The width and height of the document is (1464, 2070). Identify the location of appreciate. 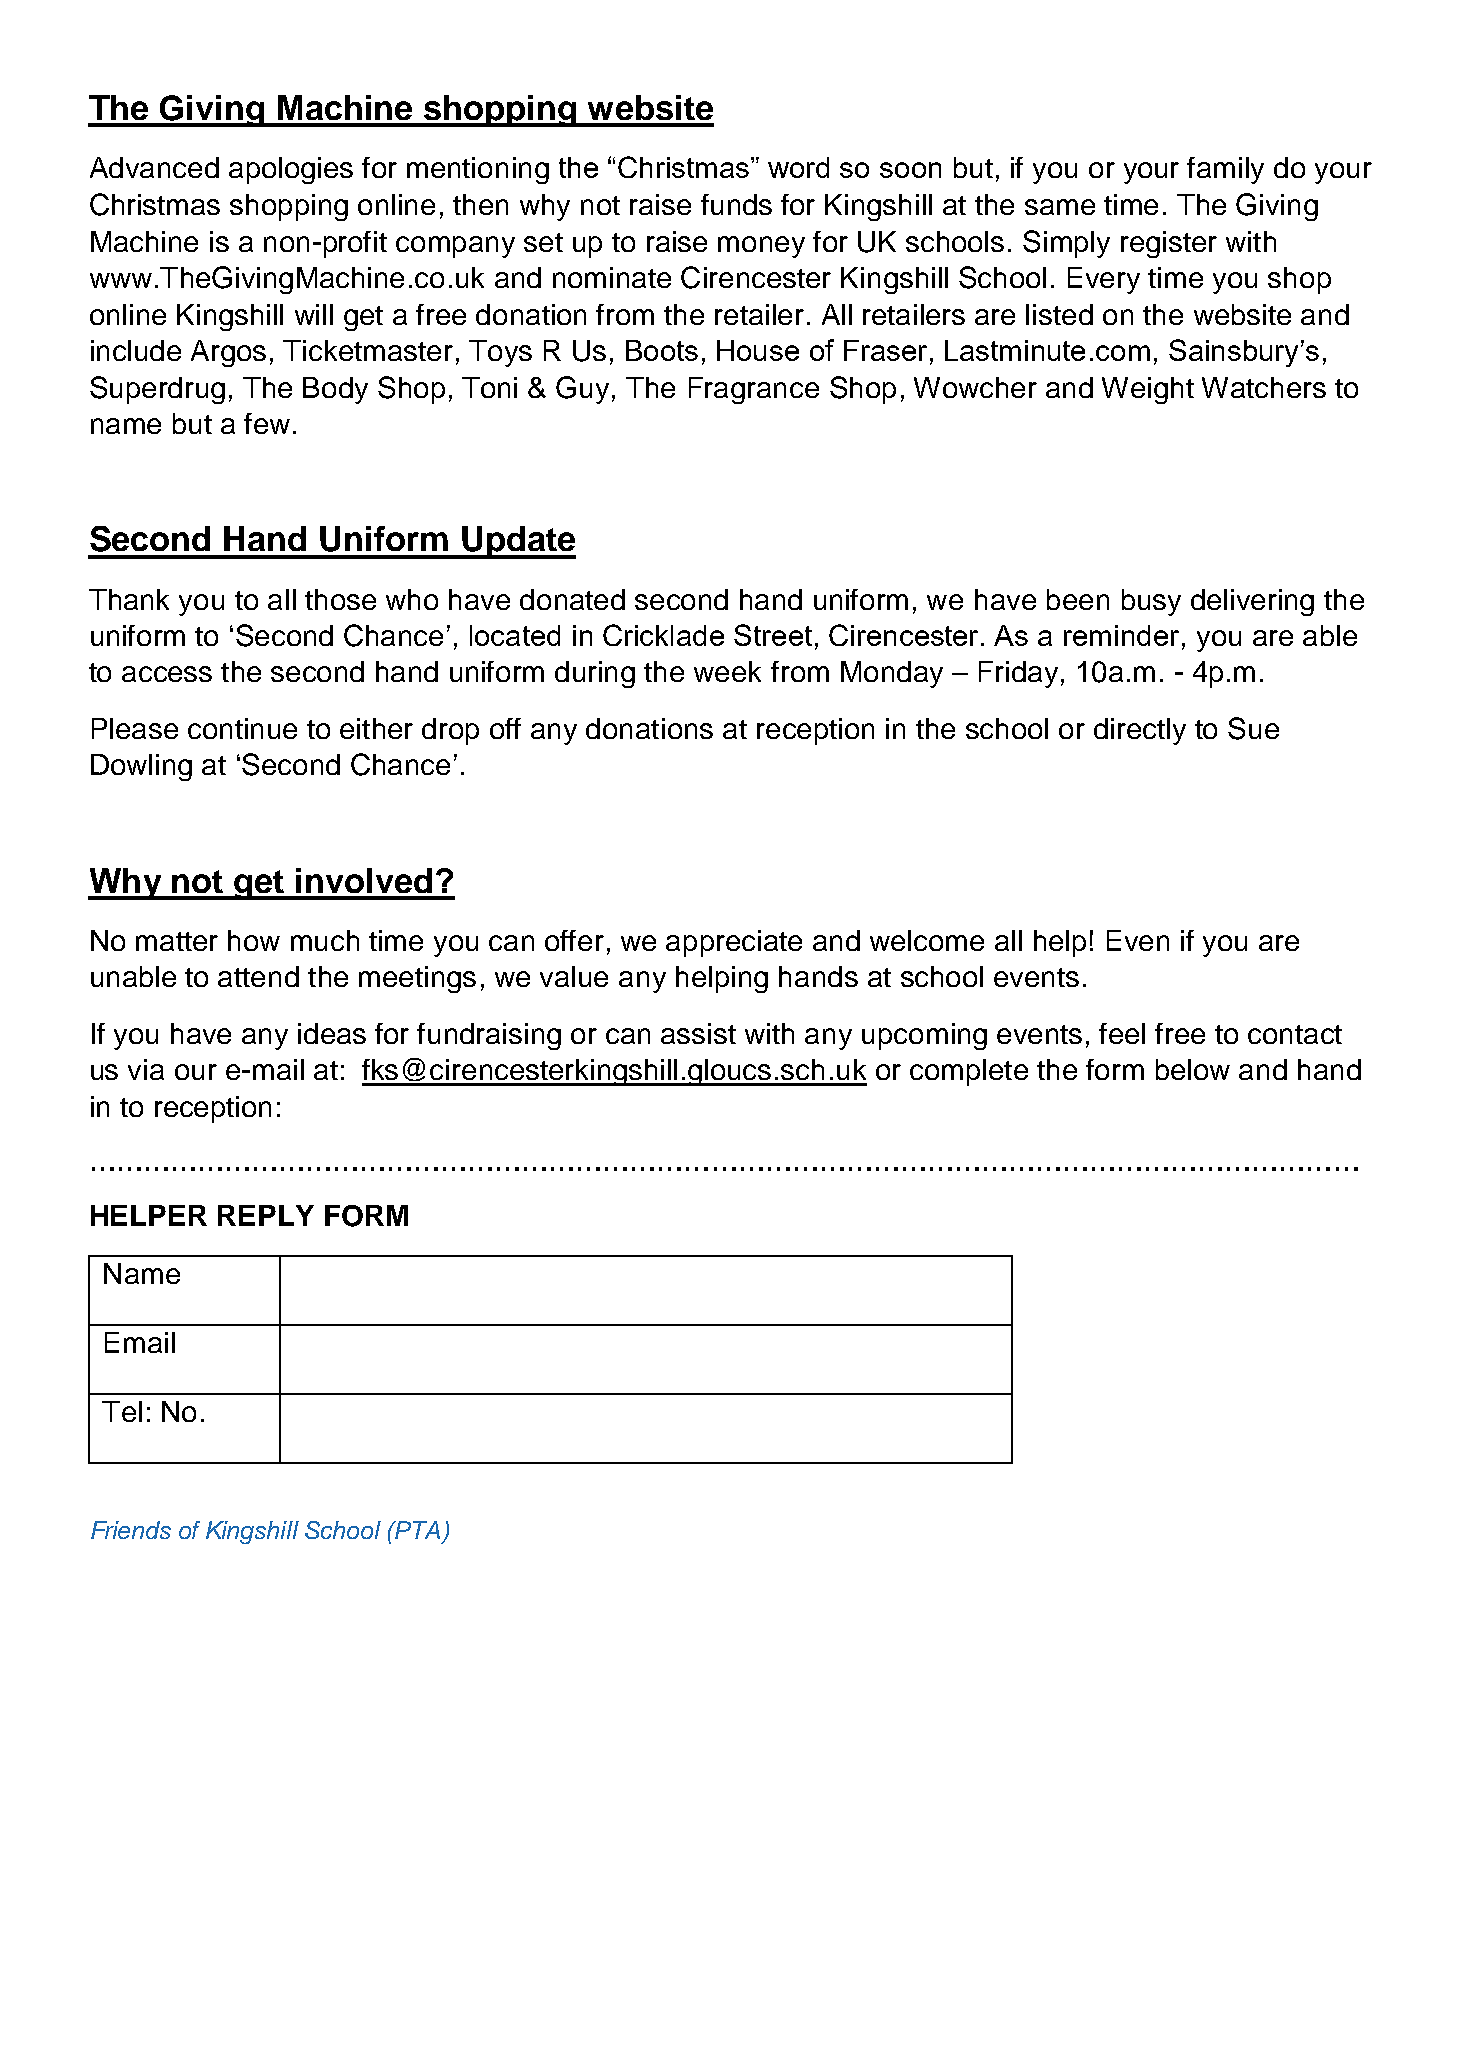
(734, 943).
